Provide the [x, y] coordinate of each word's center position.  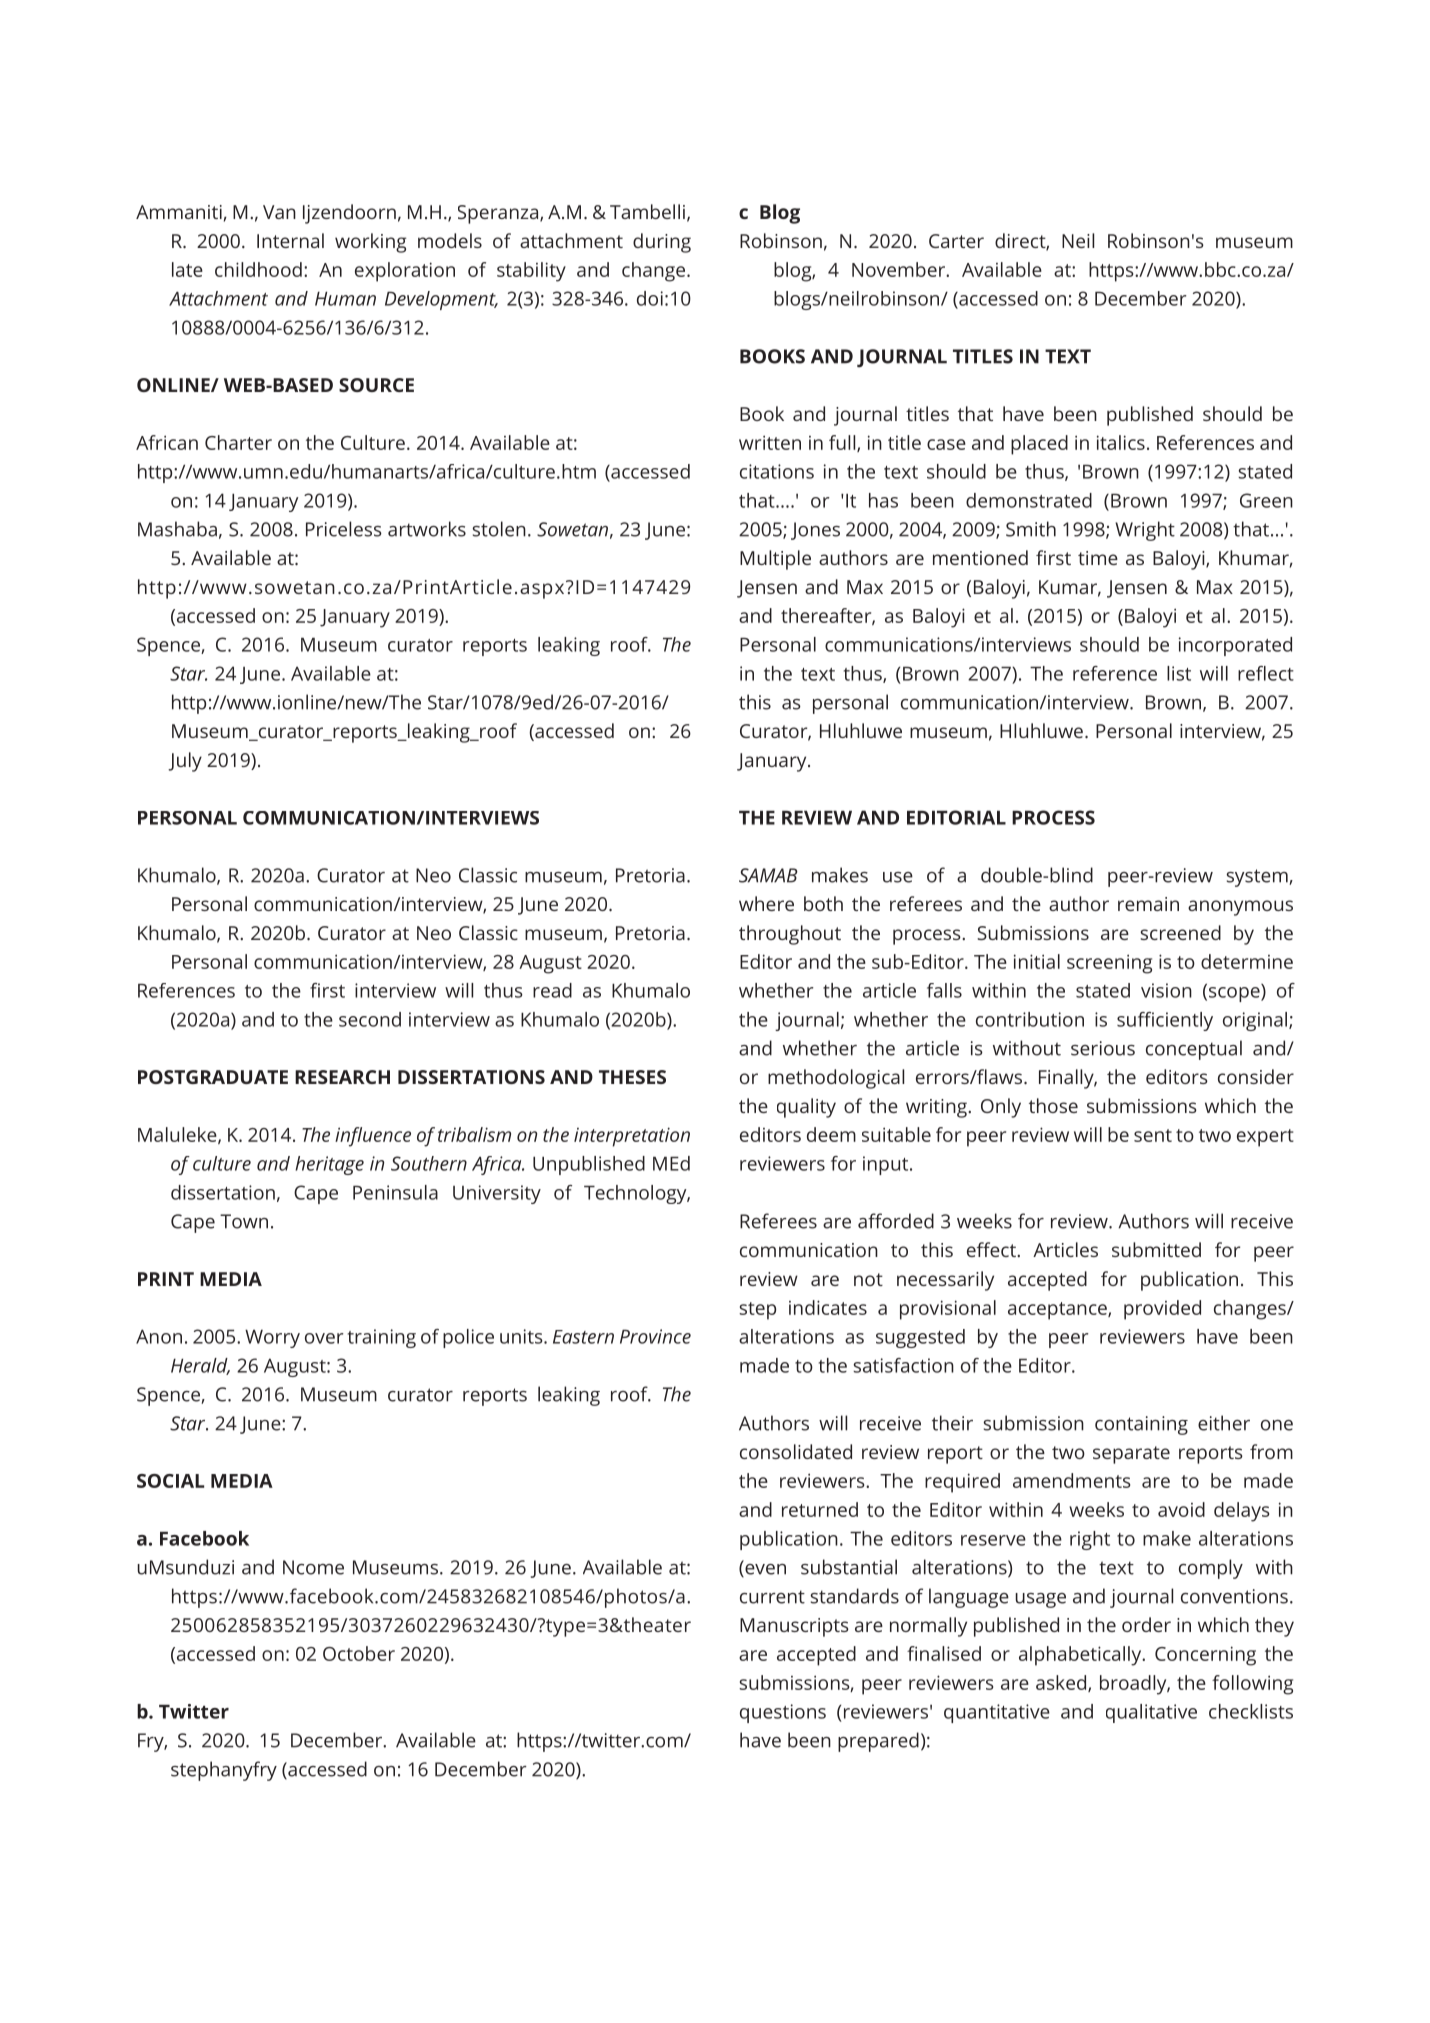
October [359, 1653]
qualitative [1151, 1713]
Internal [290, 240]
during [662, 243]
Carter [956, 241]
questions [783, 1713]
